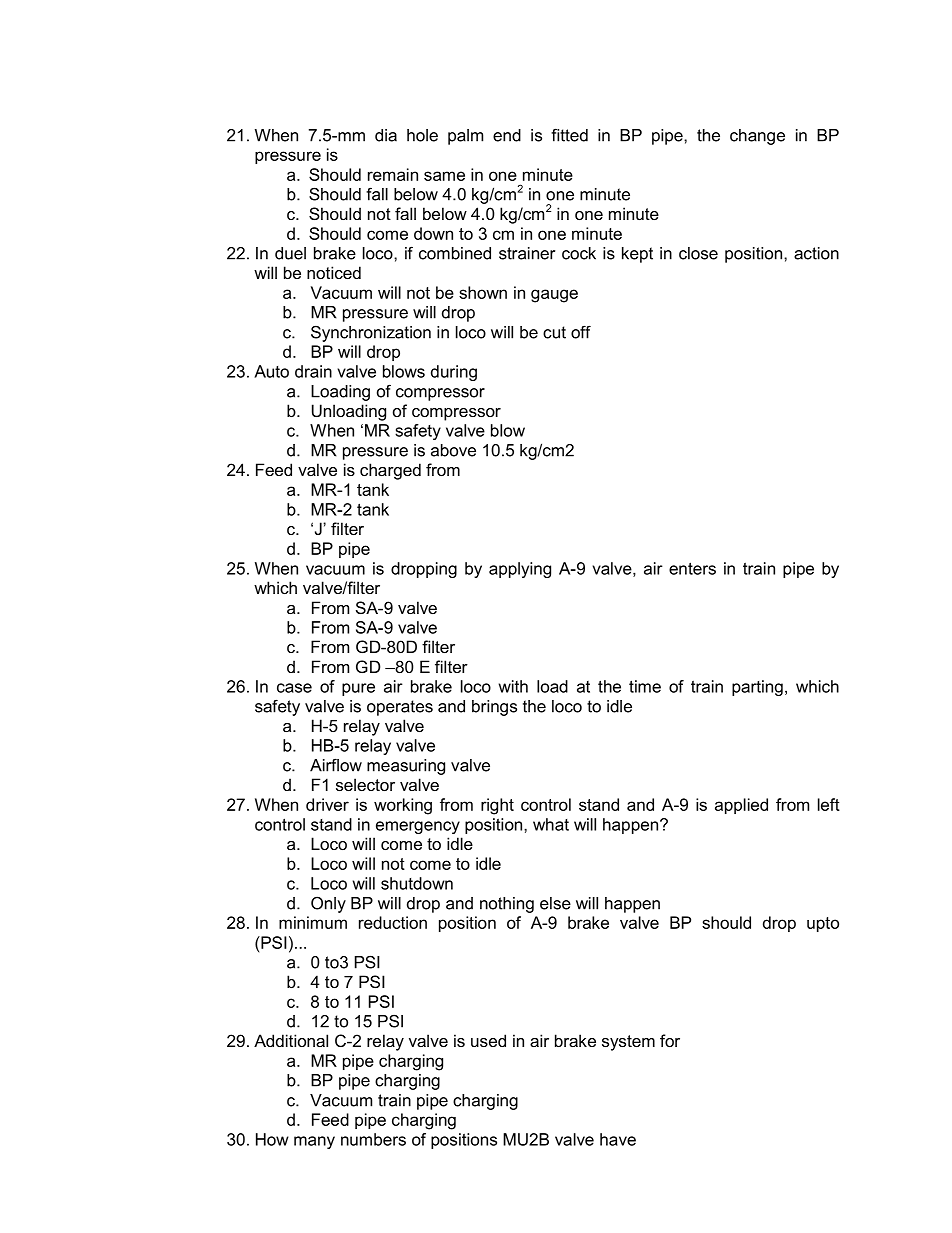  What do you see at coordinates (314, 1142) in the page?
I see `many` at bounding box center [314, 1142].
